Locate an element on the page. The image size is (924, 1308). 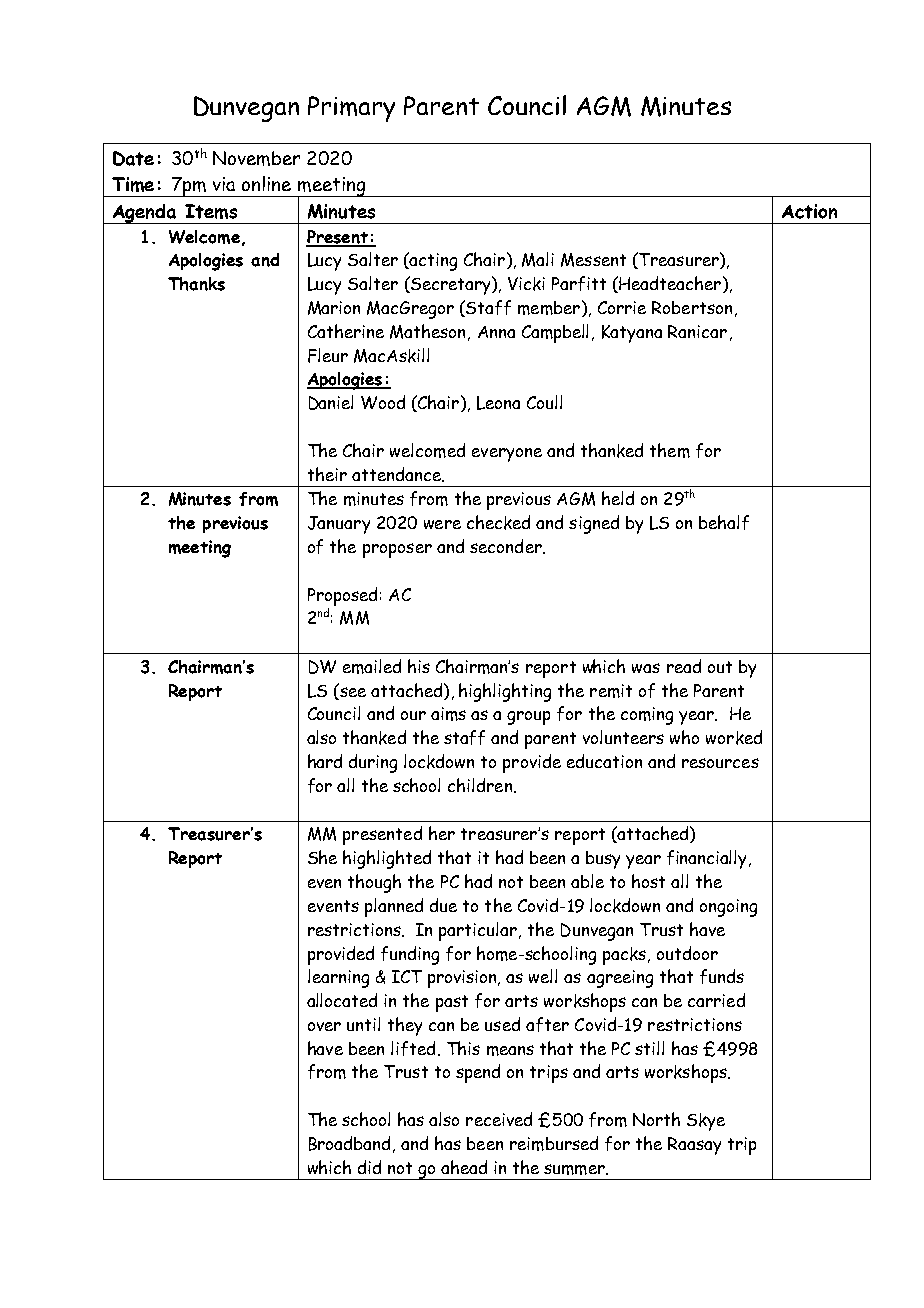
read is located at coordinates (684, 666).
